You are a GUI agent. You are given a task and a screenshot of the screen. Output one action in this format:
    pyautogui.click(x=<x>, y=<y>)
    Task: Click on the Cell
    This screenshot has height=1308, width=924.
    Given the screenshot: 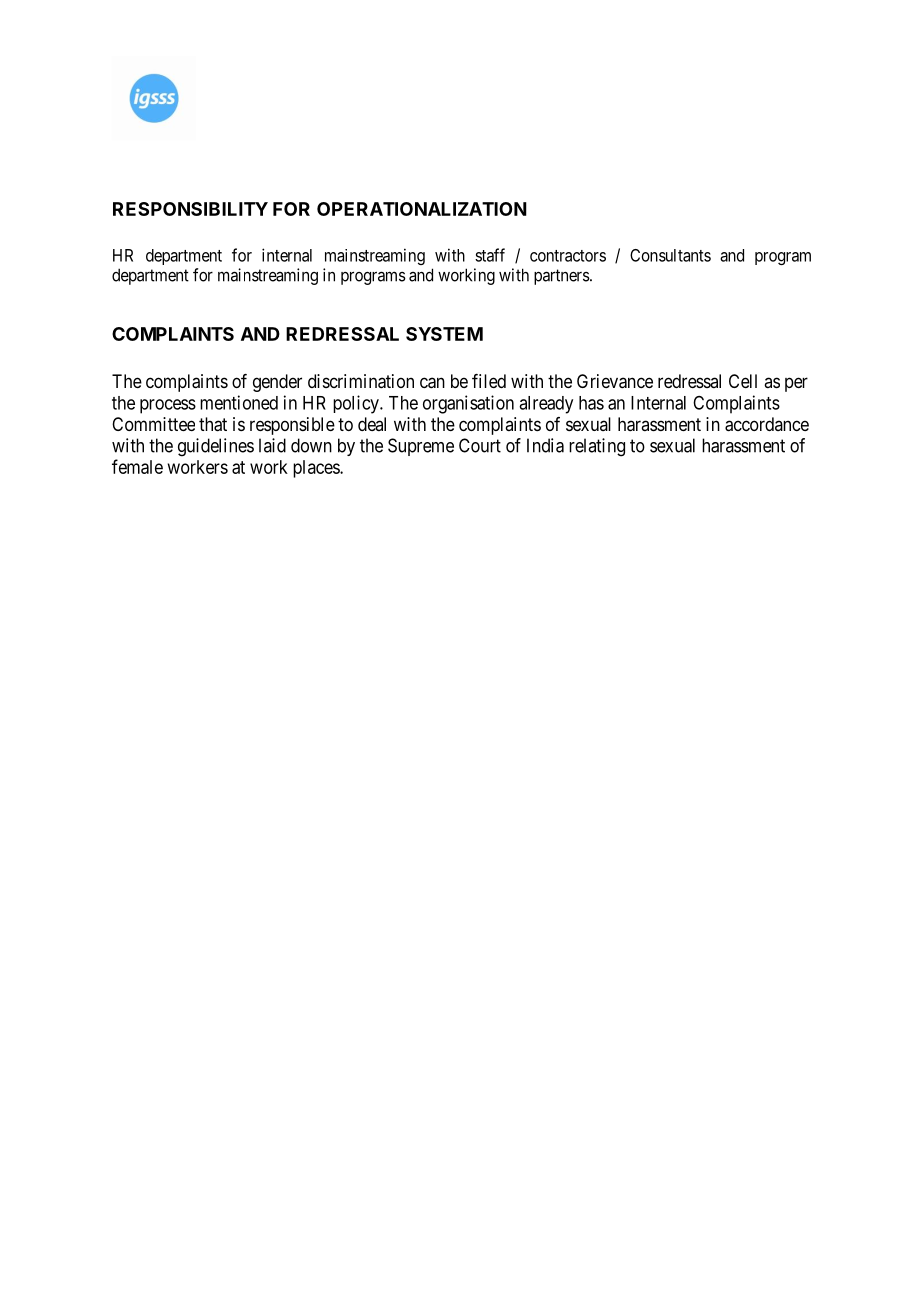 What is the action you would take?
    pyautogui.click(x=743, y=381)
